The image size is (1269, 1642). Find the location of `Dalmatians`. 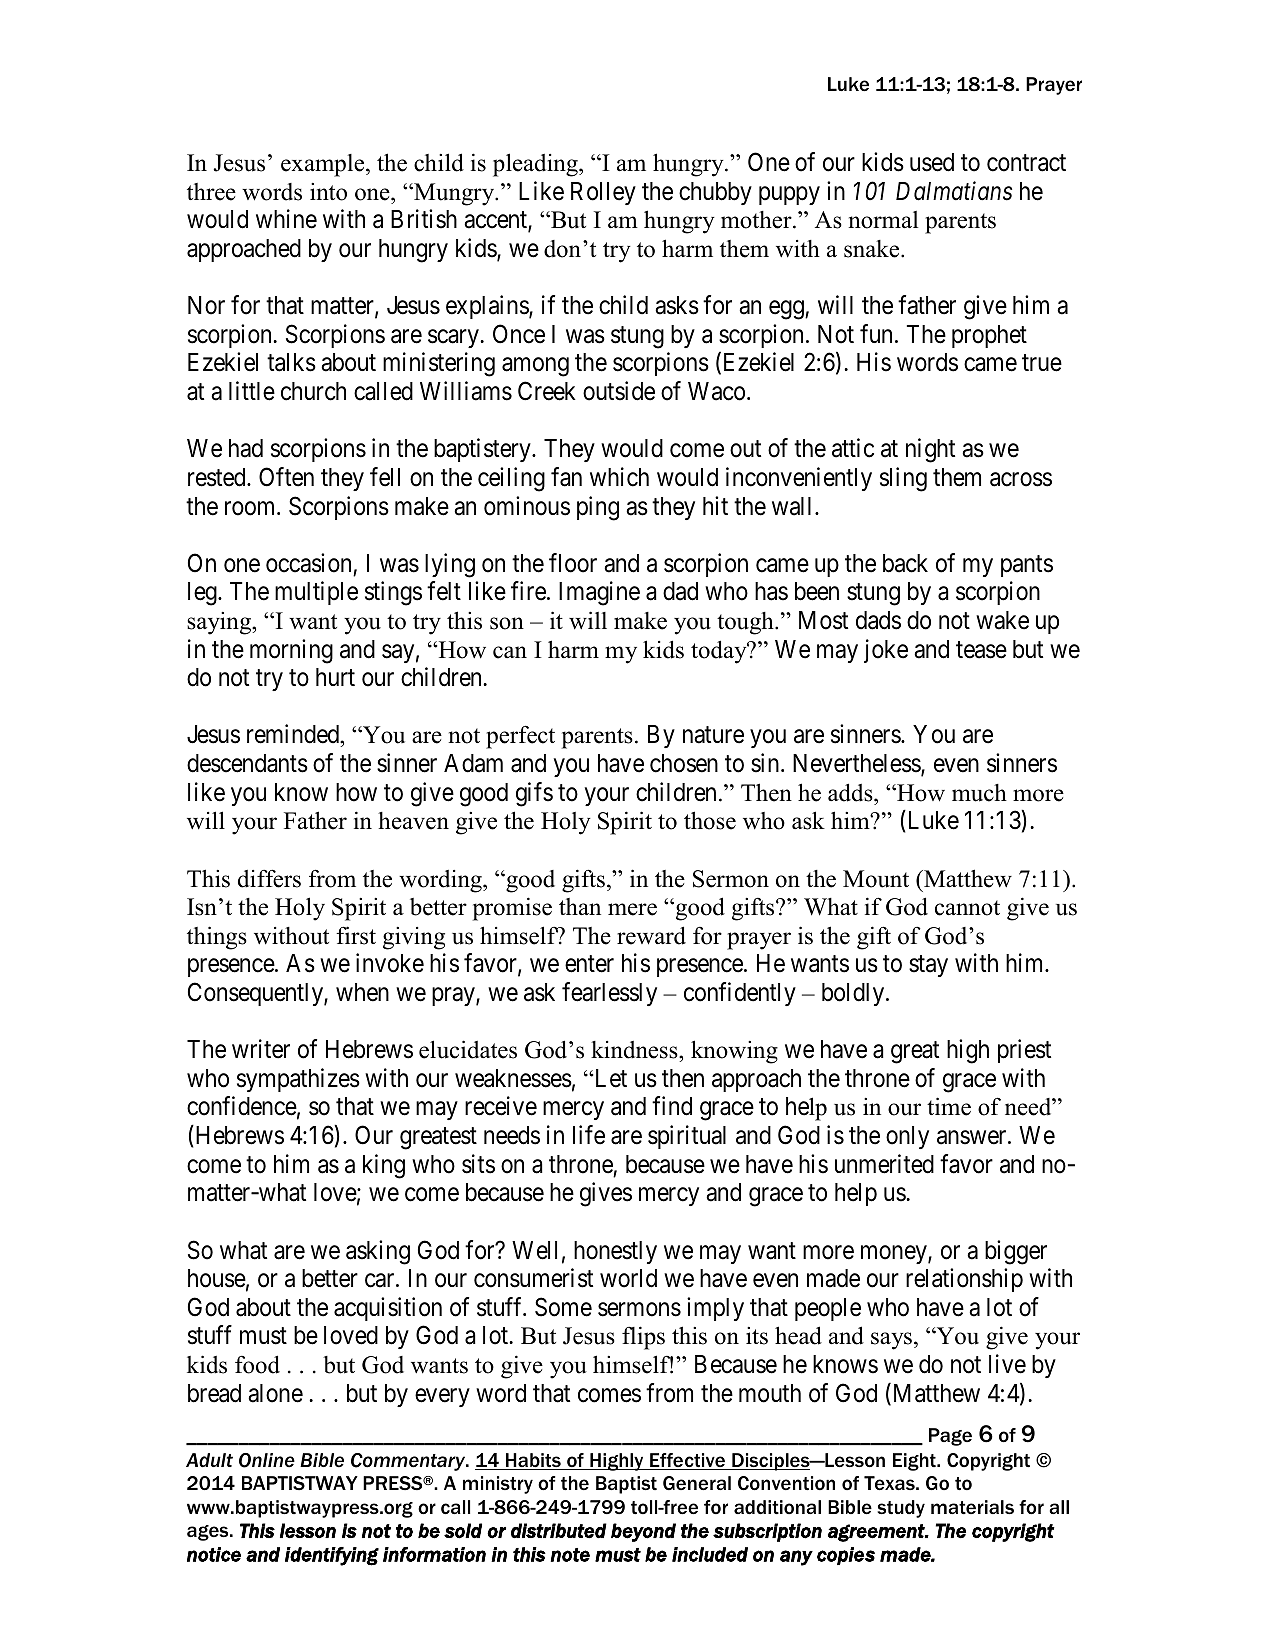

Dalmatians is located at coordinates (954, 191).
